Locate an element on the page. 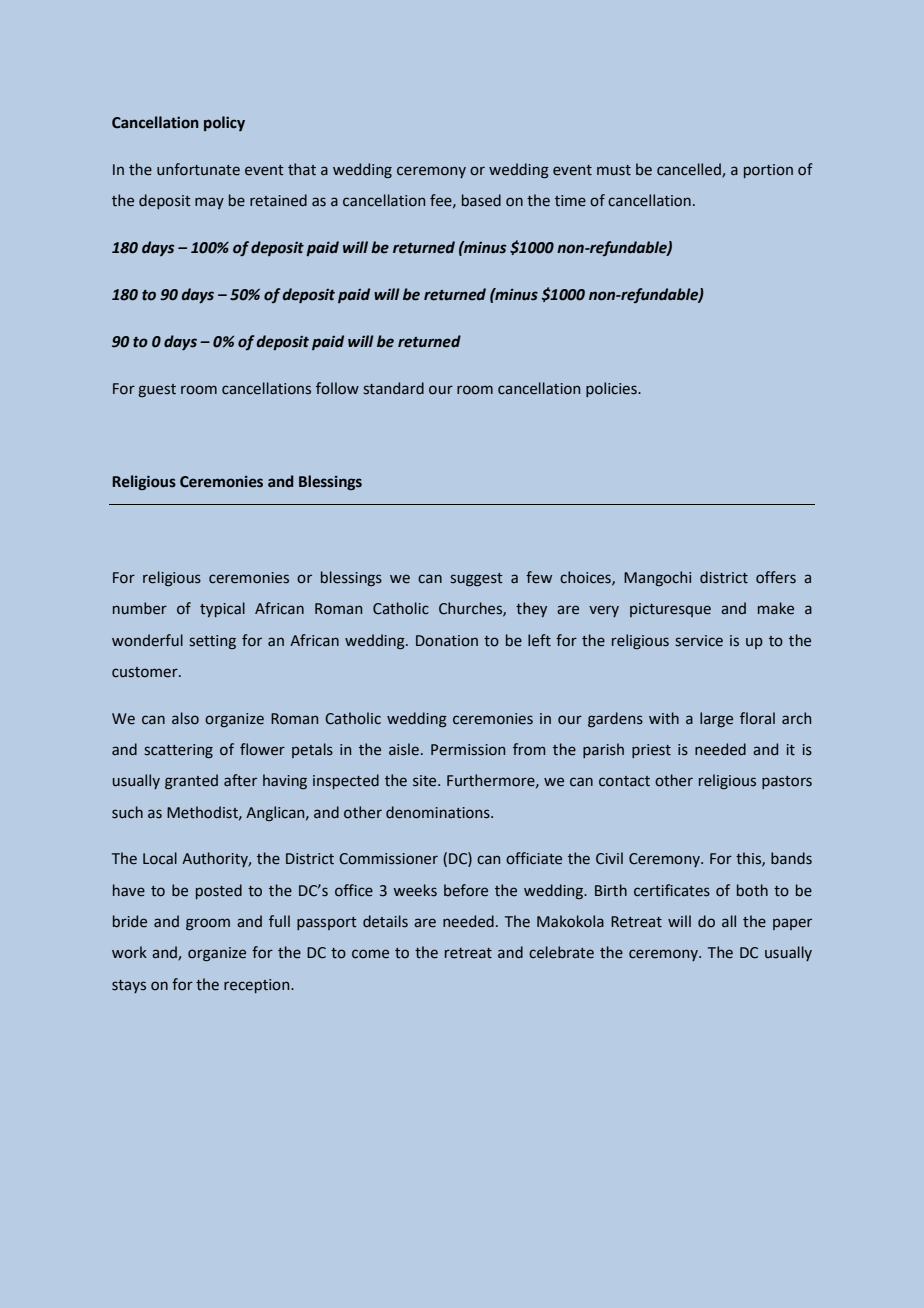 Image resolution: width=924 pixels, height=1308 pixels. large is located at coordinates (716, 719).
